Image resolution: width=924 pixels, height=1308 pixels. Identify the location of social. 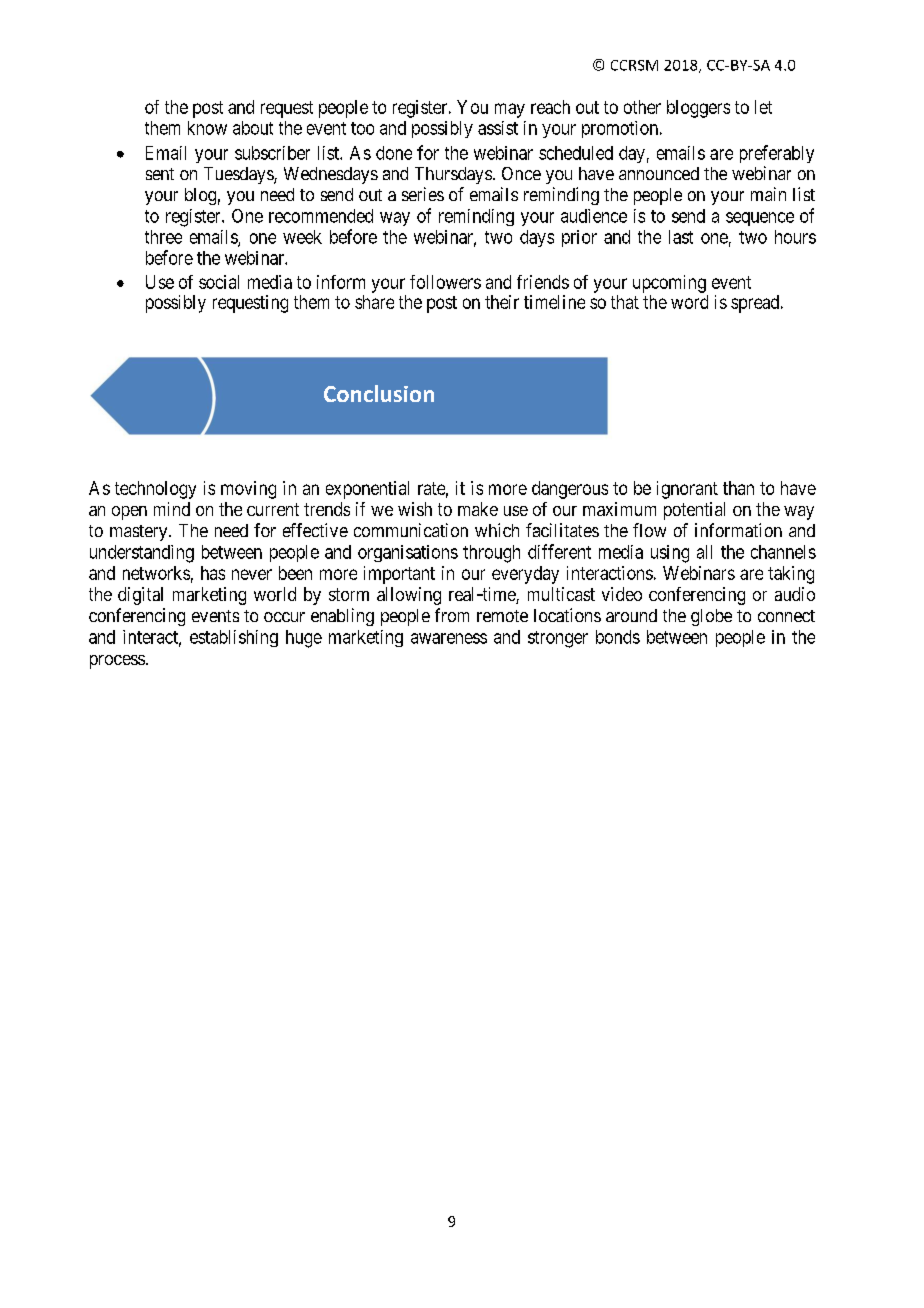
(219, 282).
